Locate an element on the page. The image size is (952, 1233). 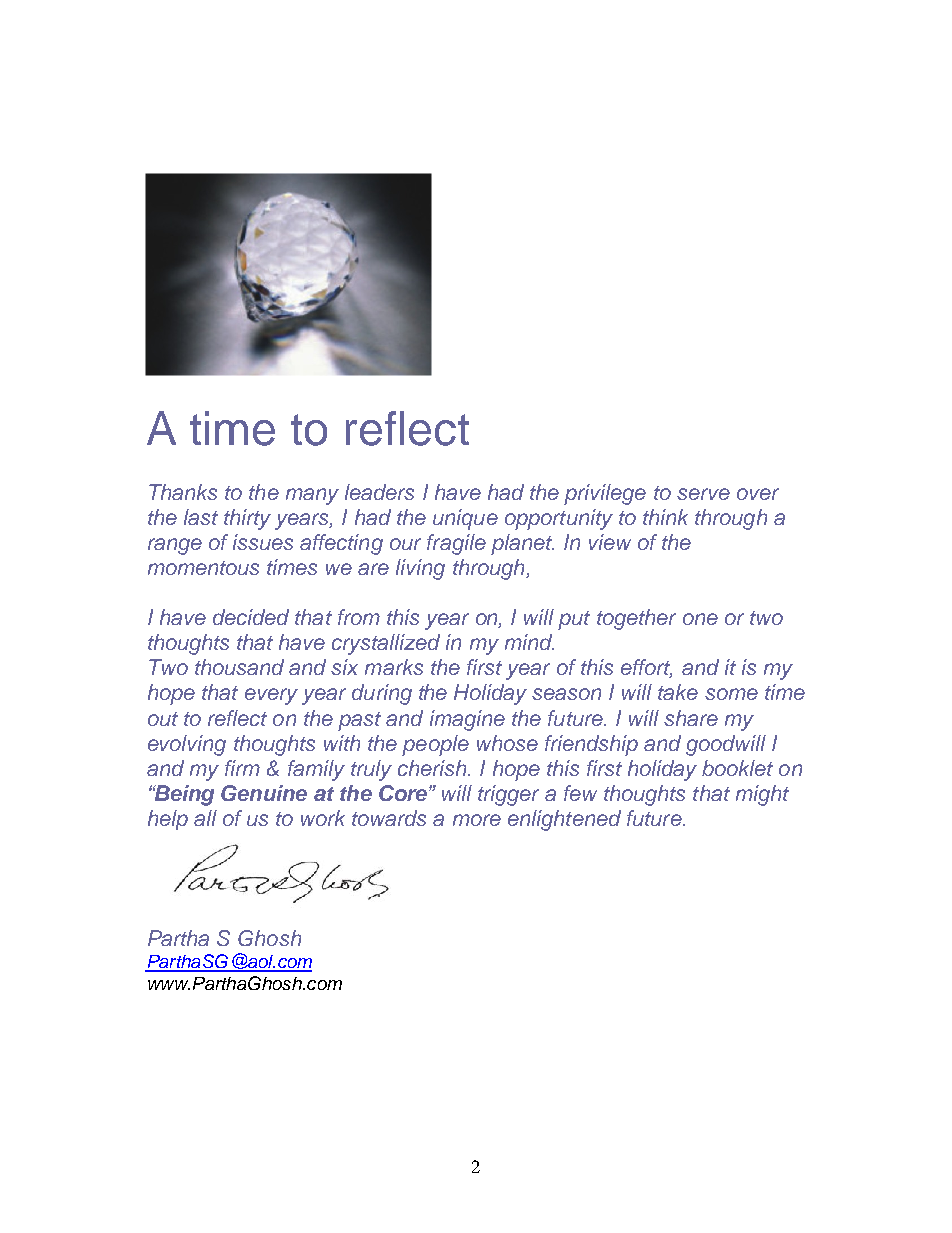
imagine is located at coordinates (467, 720).
